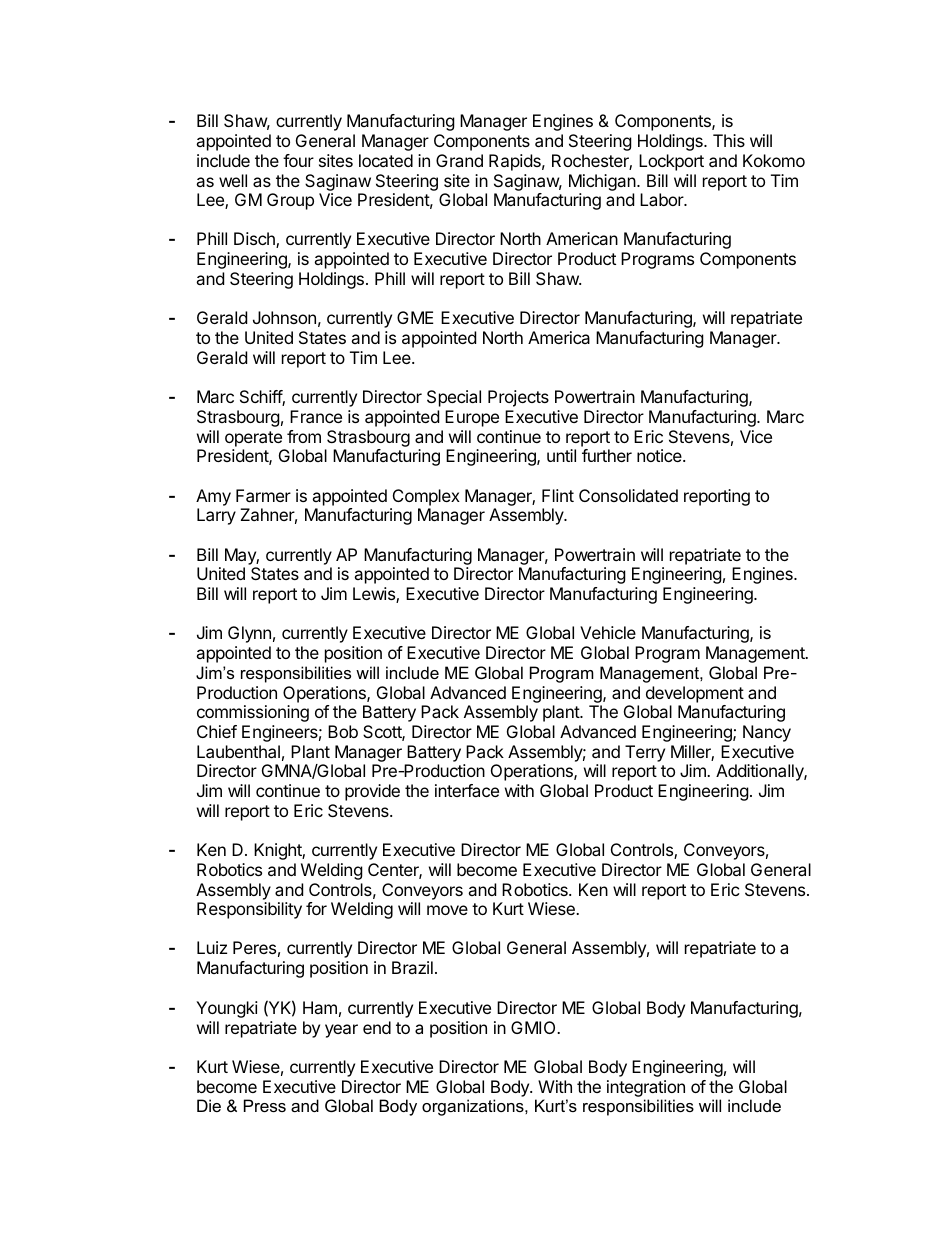 This screenshot has height=1233, width=952. What do you see at coordinates (474, 1107) in the screenshot?
I see `organizations` at bounding box center [474, 1107].
